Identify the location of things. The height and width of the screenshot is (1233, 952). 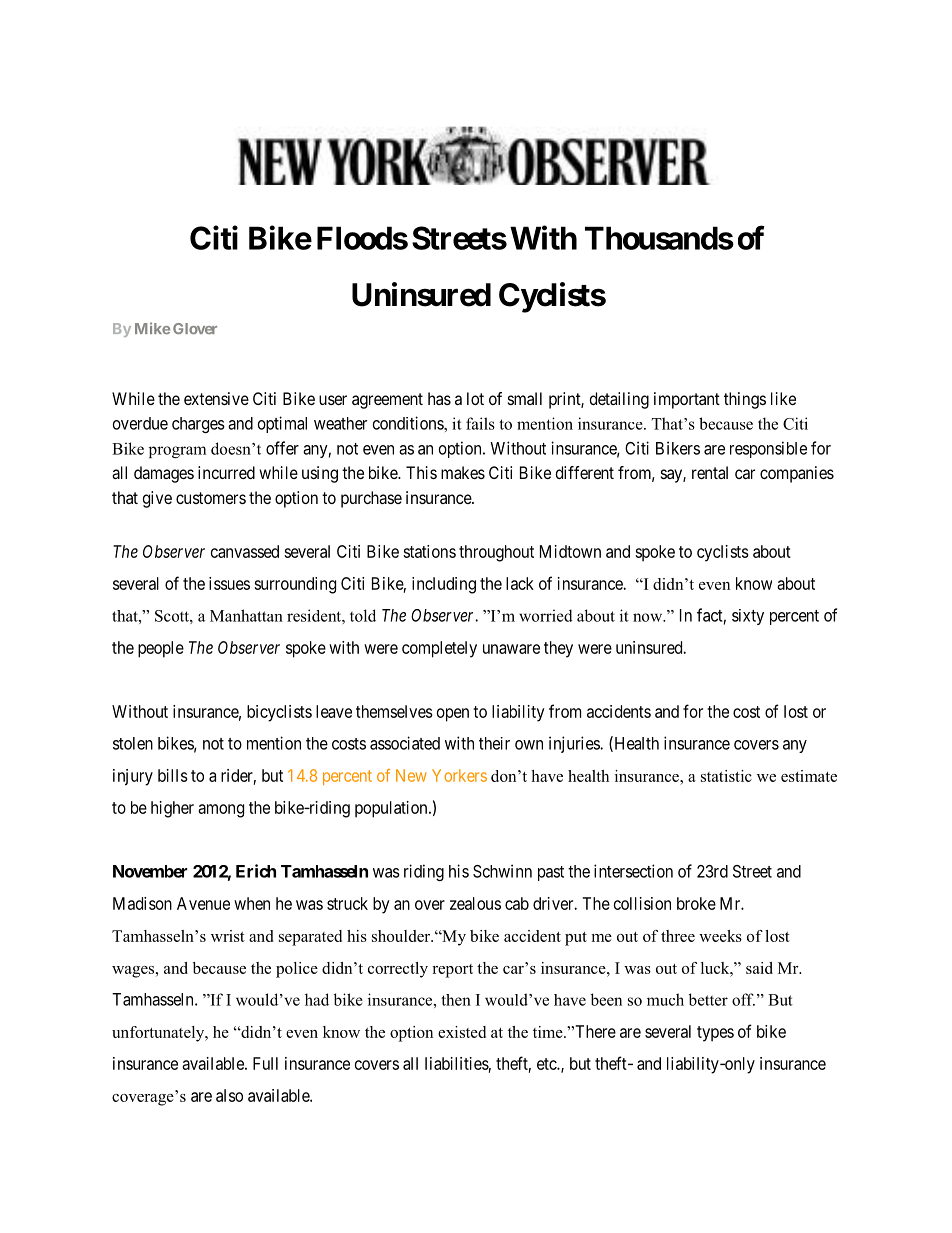
(745, 400).
